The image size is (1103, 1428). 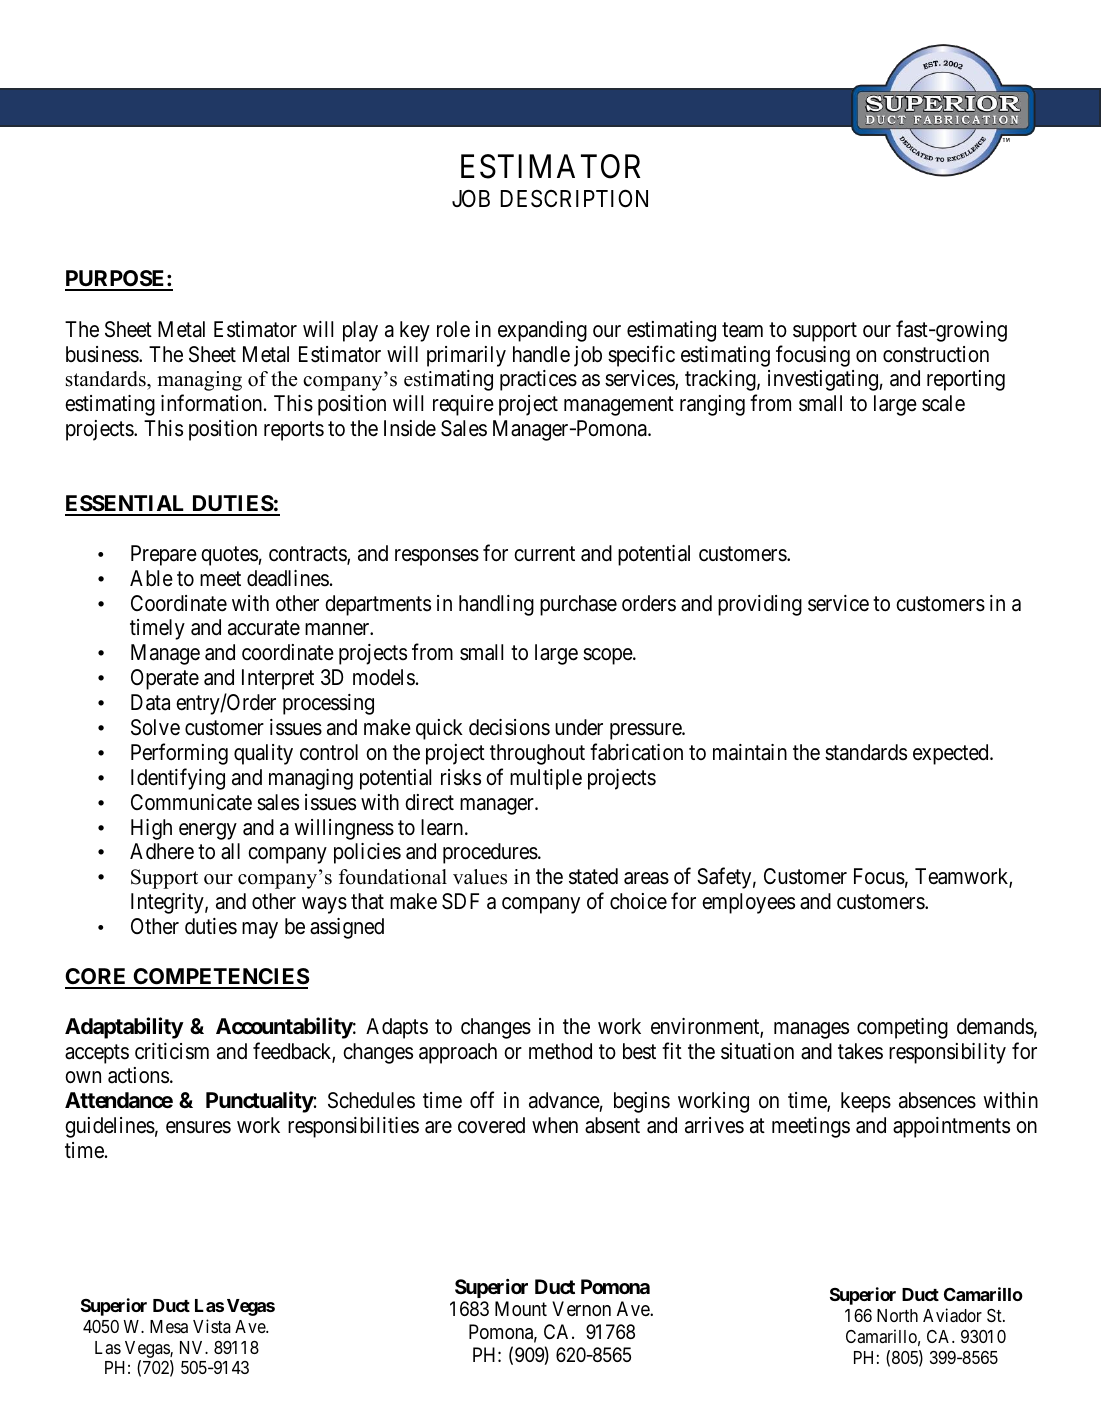 What do you see at coordinates (936, 354) in the page?
I see `construction` at bounding box center [936, 354].
